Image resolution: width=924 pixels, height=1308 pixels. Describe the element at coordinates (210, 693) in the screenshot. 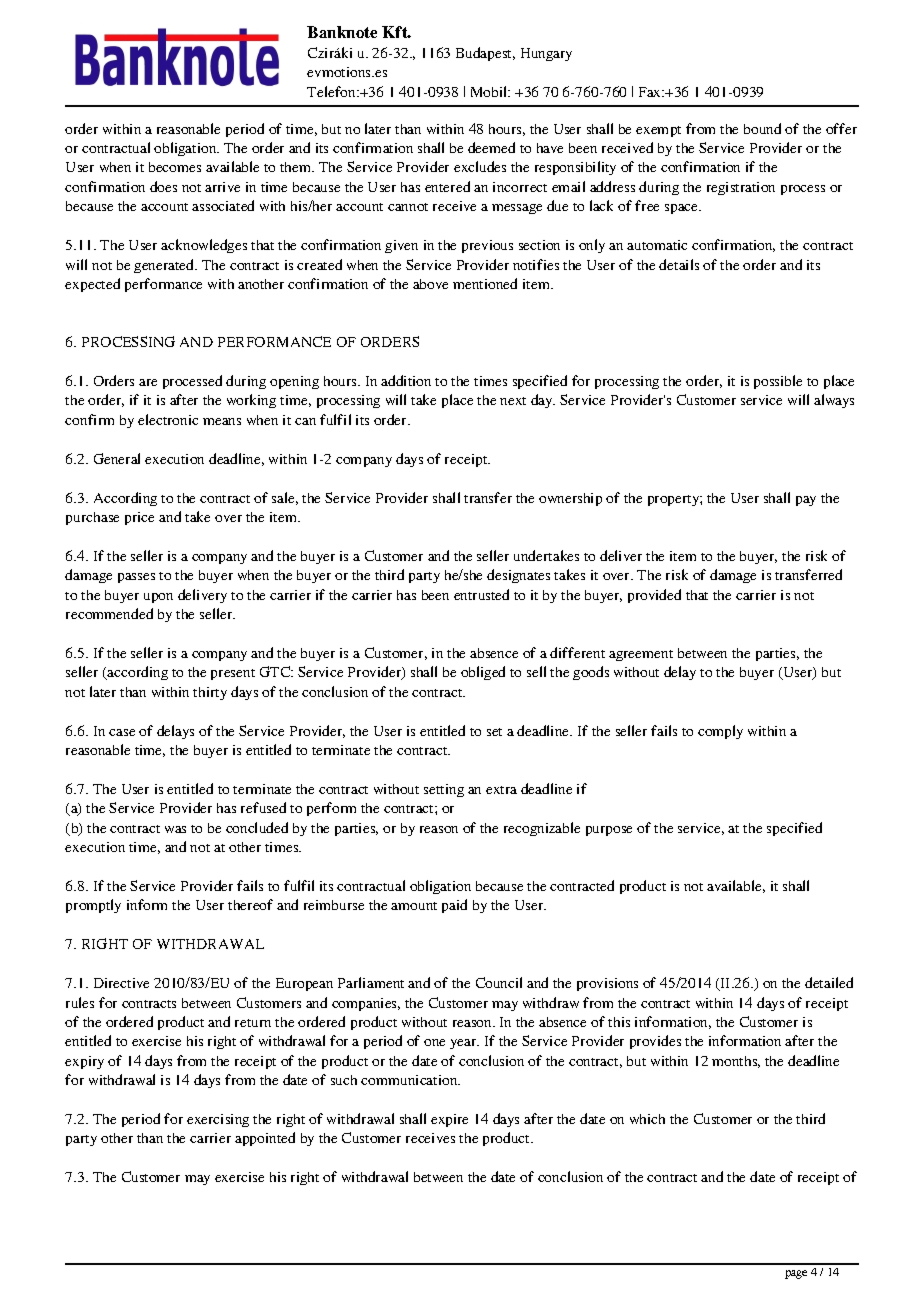

I see `thirty` at that location.
